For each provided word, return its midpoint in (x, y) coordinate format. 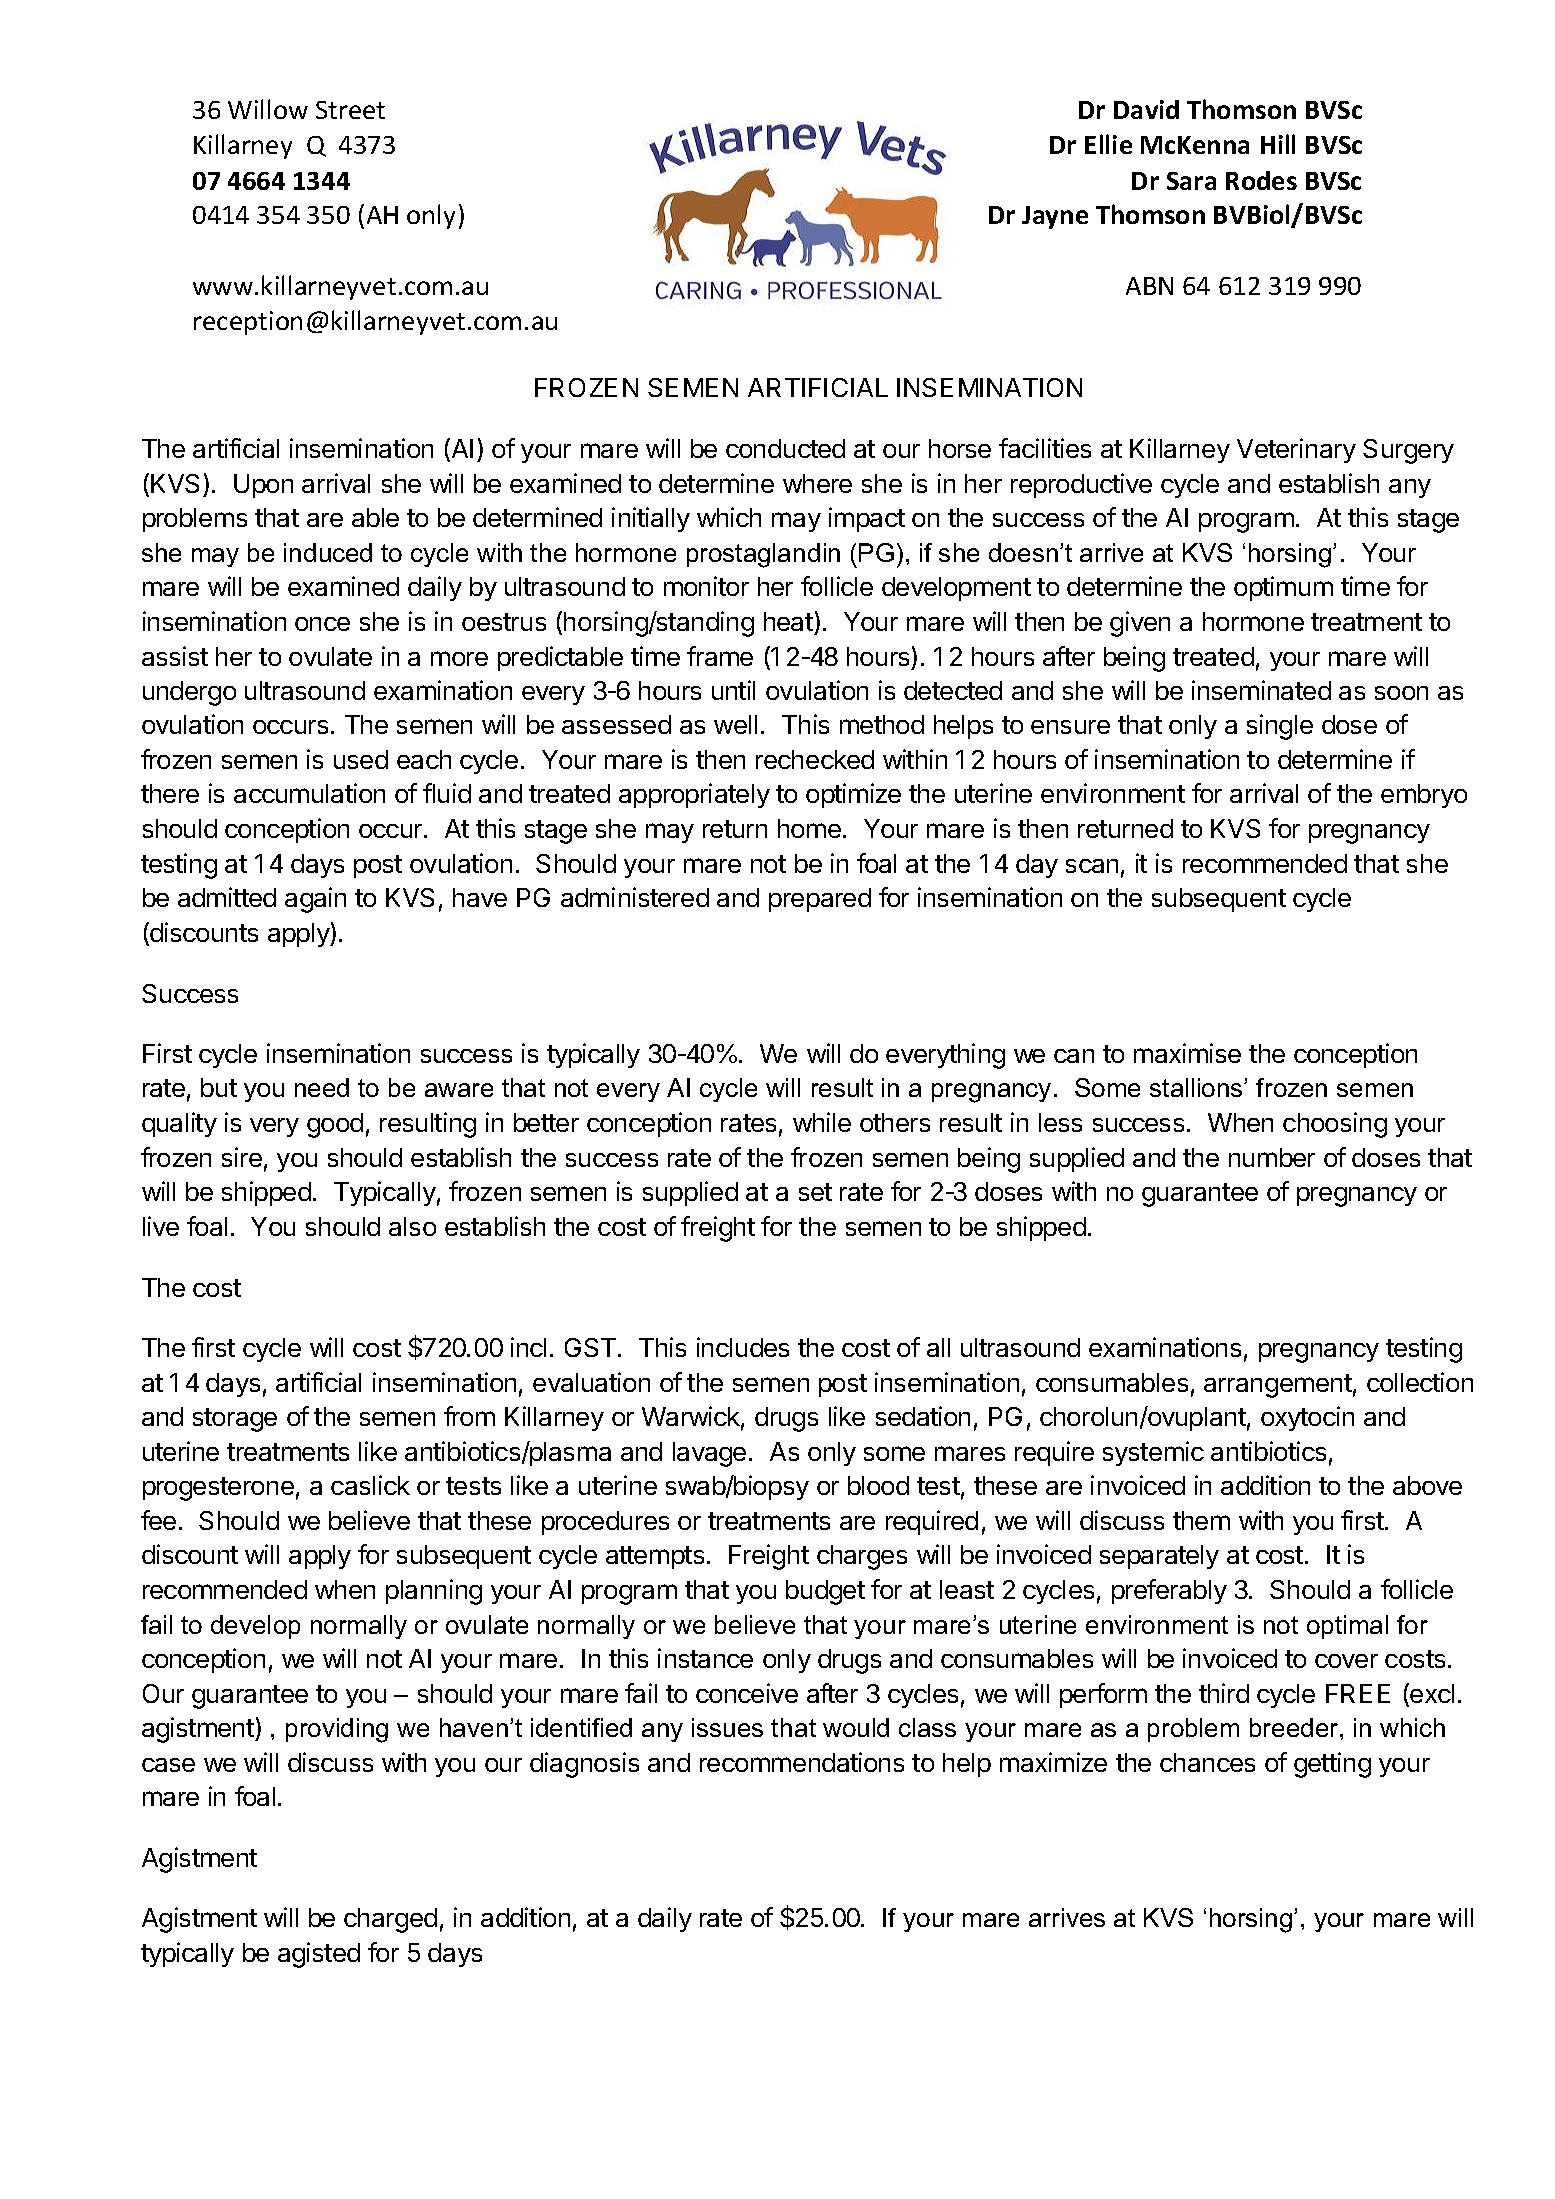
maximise (1187, 1053)
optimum (1283, 588)
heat (788, 621)
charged (390, 1920)
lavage (709, 1454)
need (322, 1087)
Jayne (1055, 217)
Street (350, 110)
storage (235, 1420)
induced (328, 552)
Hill (1278, 144)
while (822, 1122)
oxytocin (1307, 1418)
